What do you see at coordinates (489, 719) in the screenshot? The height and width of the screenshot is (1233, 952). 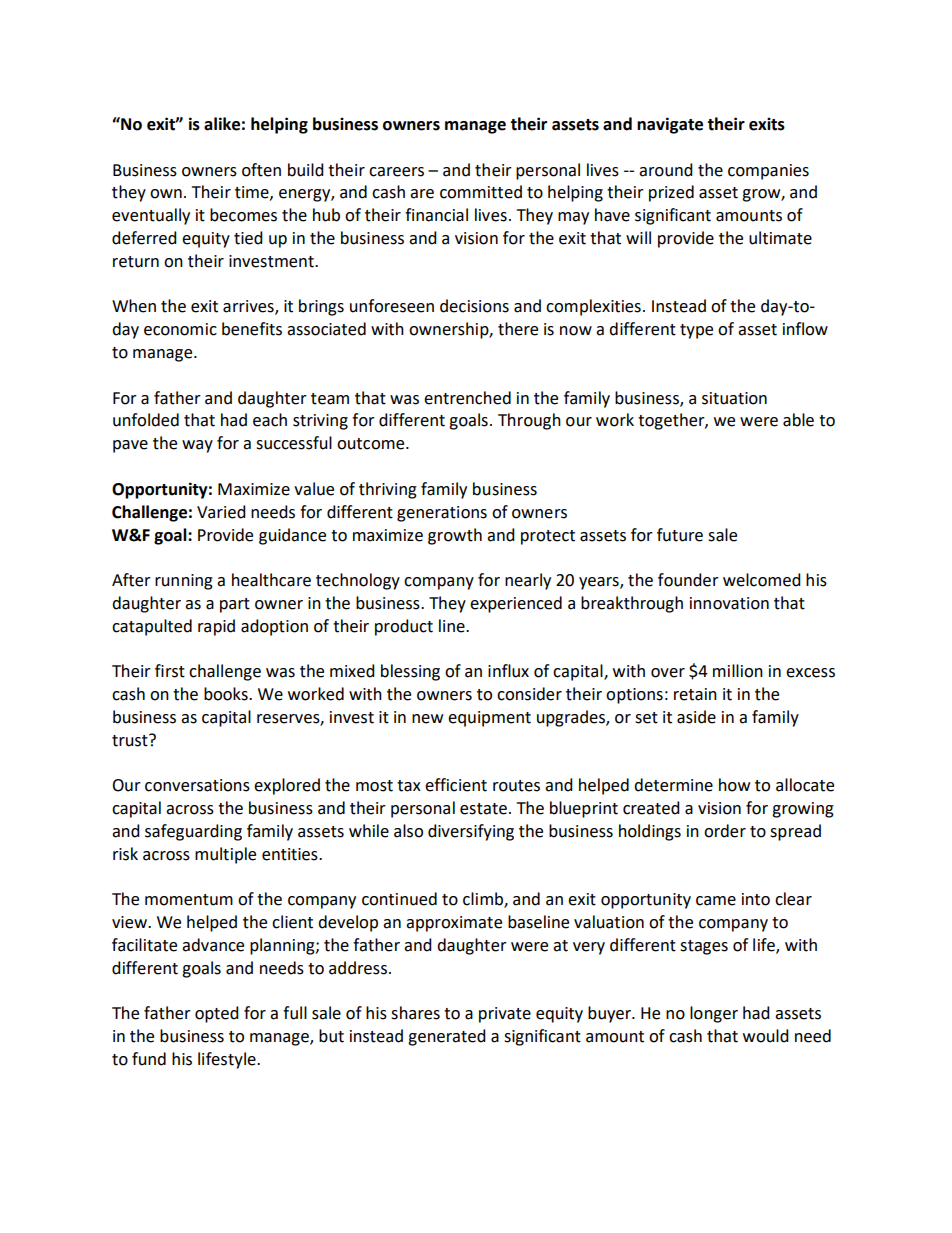 I see `equipment` at bounding box center [489, 719].
